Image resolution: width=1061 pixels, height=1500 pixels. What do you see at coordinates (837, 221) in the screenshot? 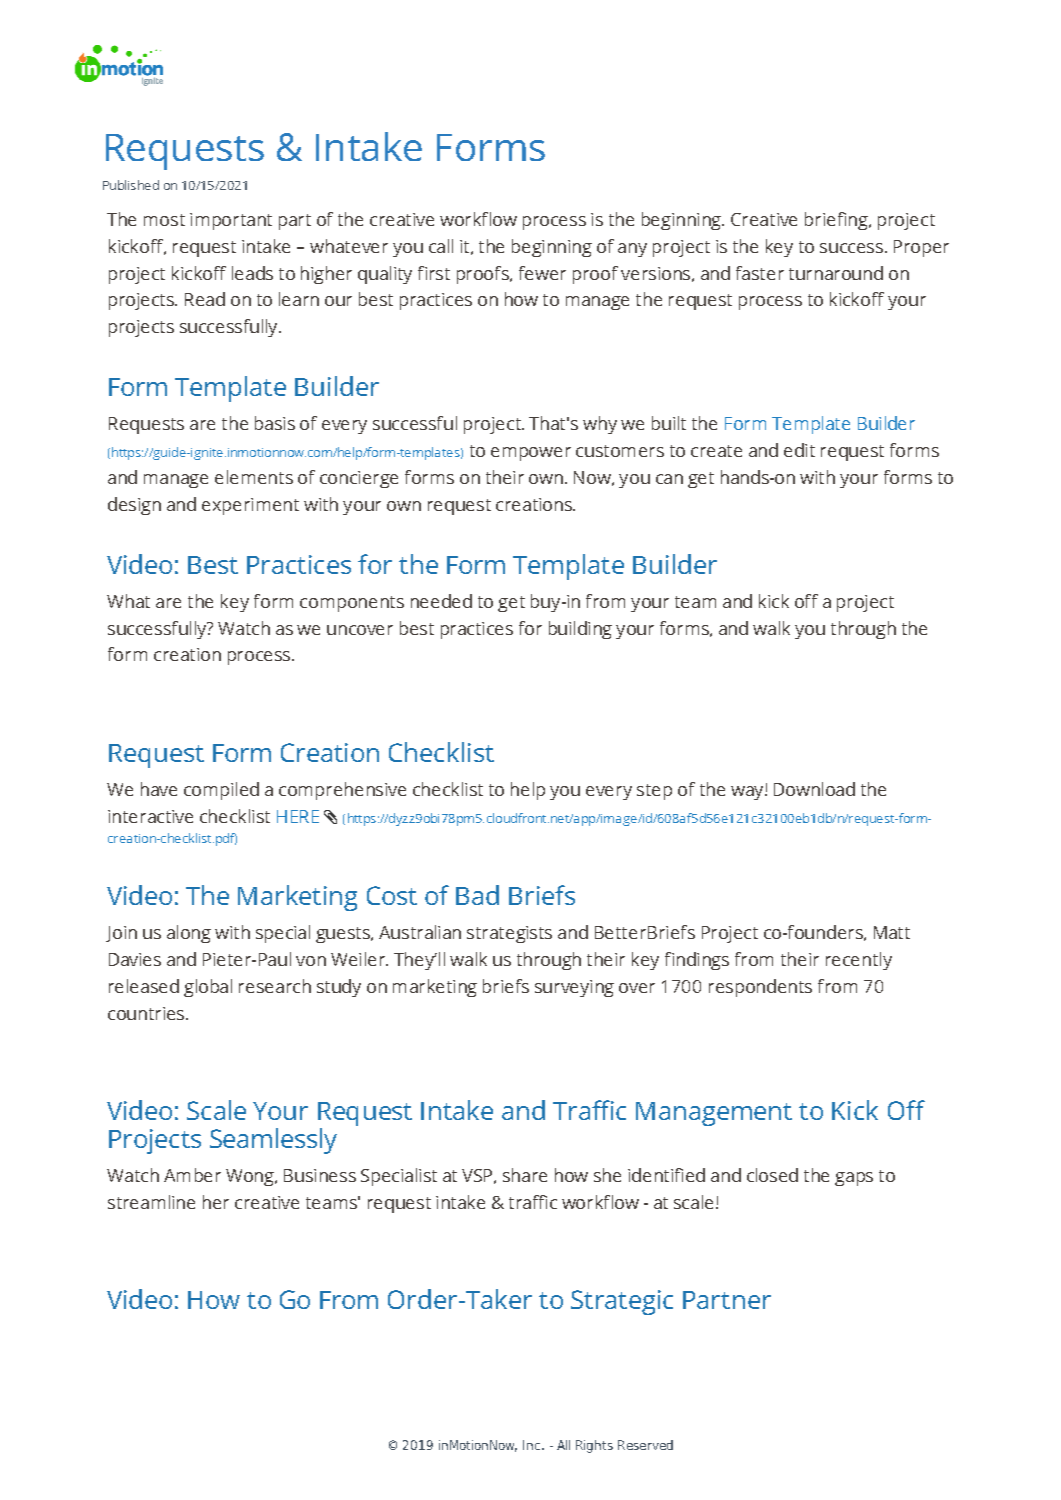
I see `briefing` at bounding box center [837, 221].
